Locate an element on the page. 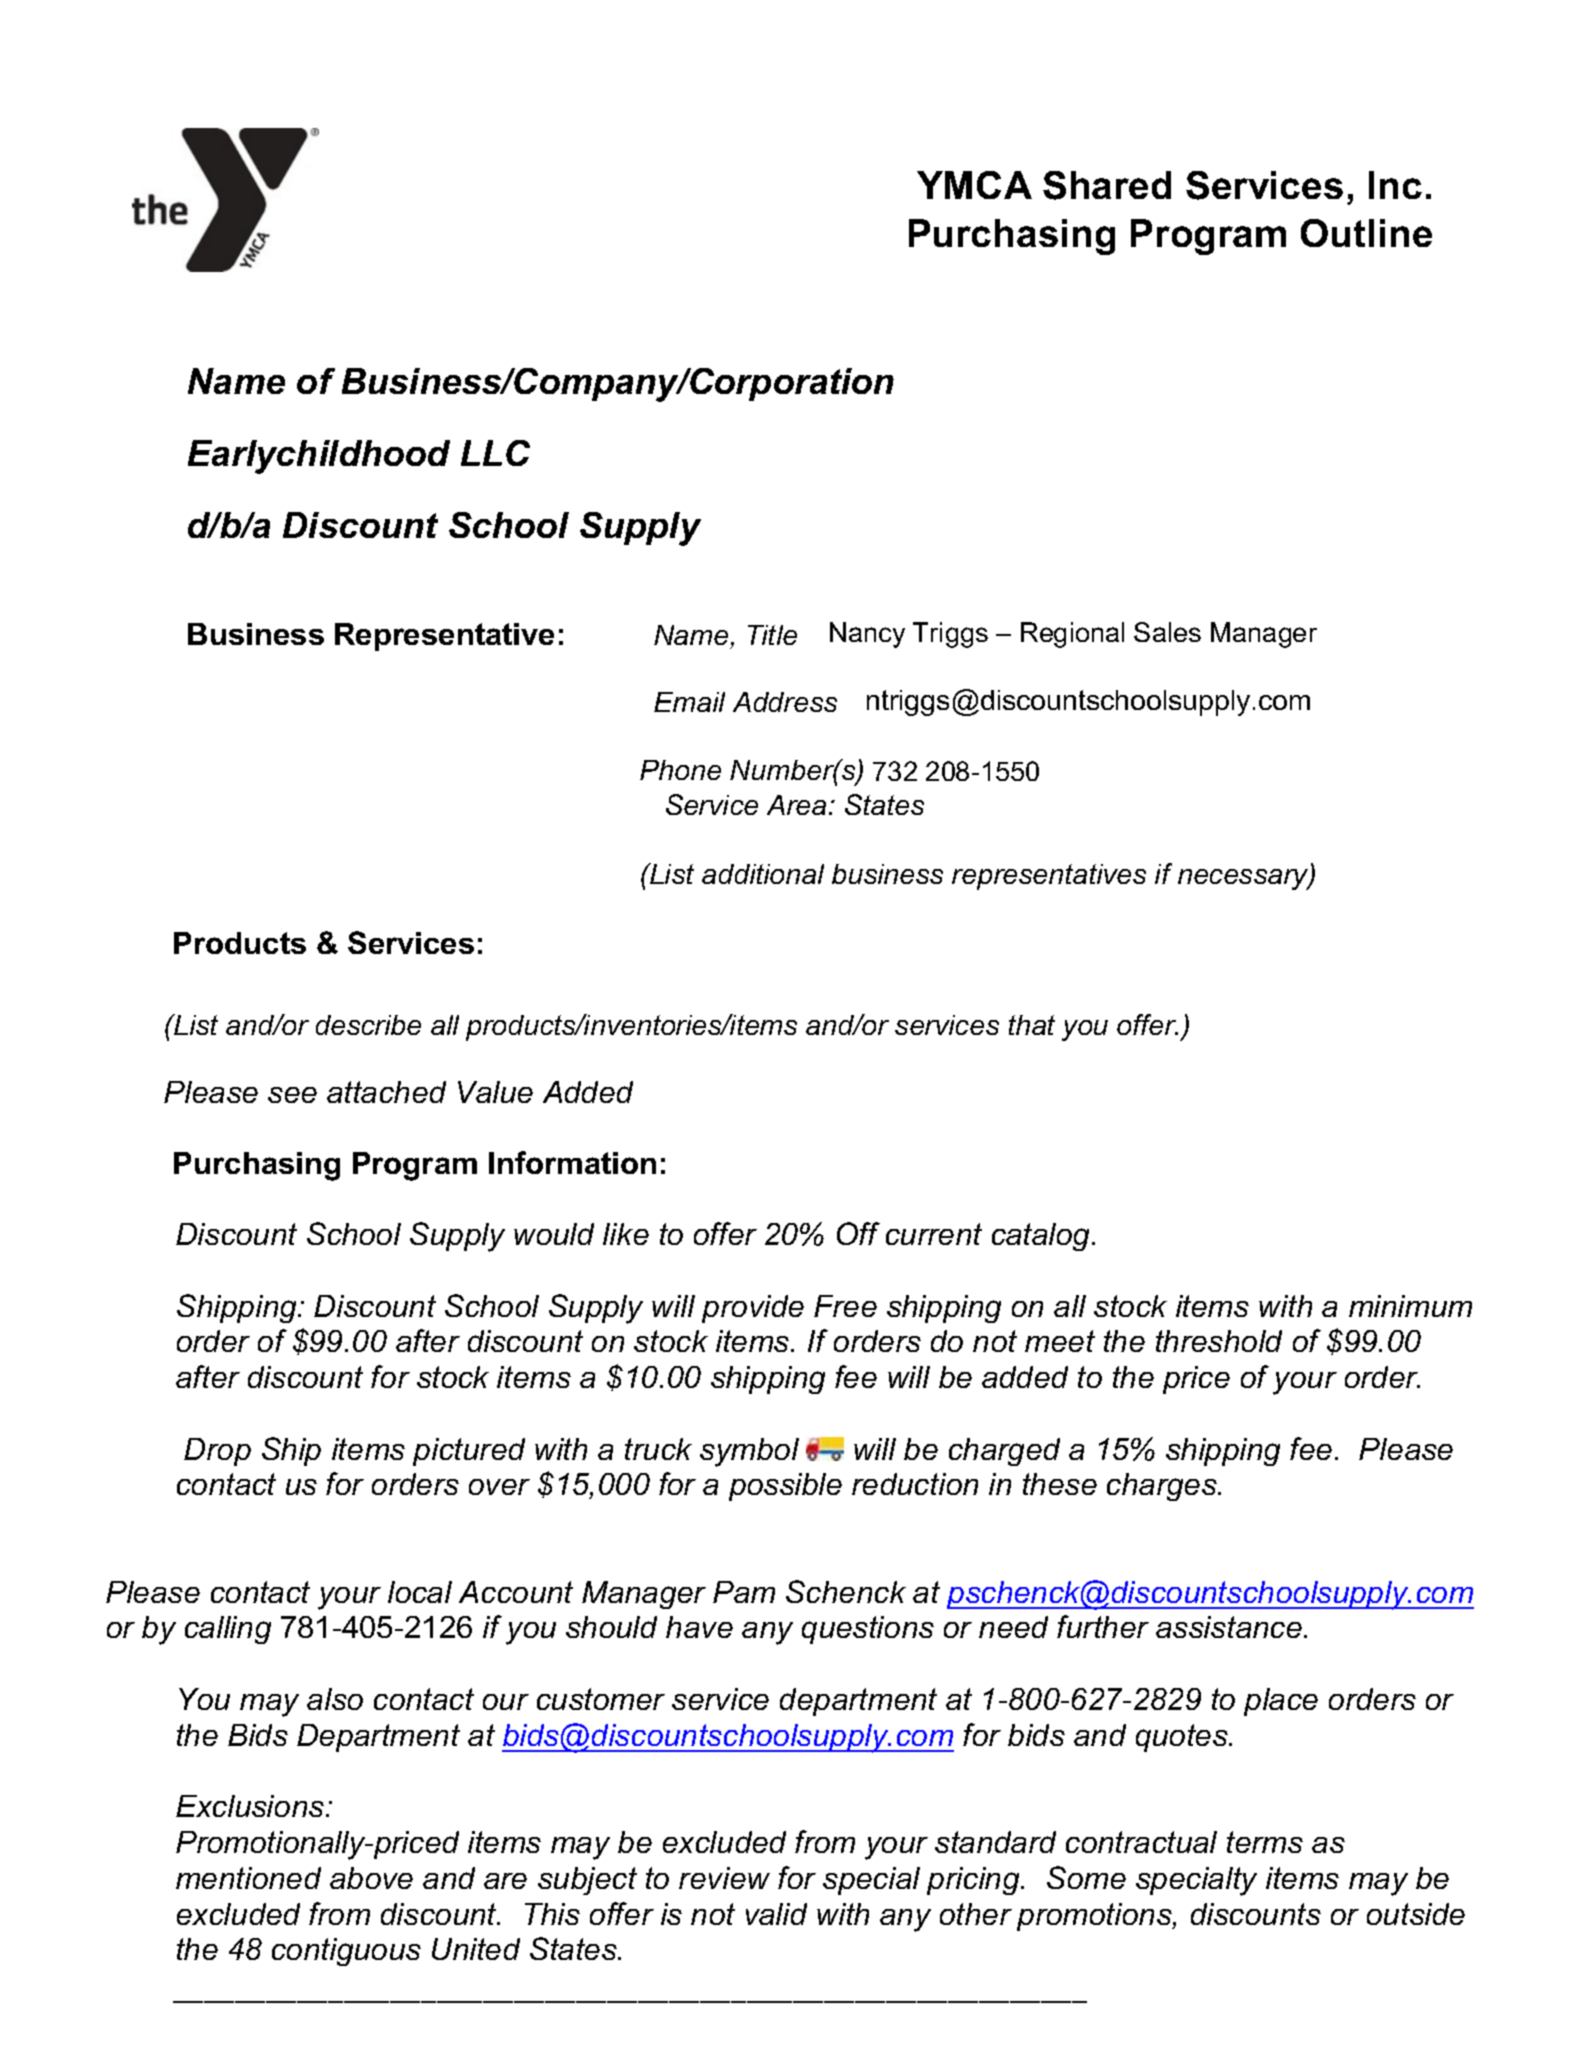 The image size is (1587, 2053). charges is located at coordinates (1163, 1487).
